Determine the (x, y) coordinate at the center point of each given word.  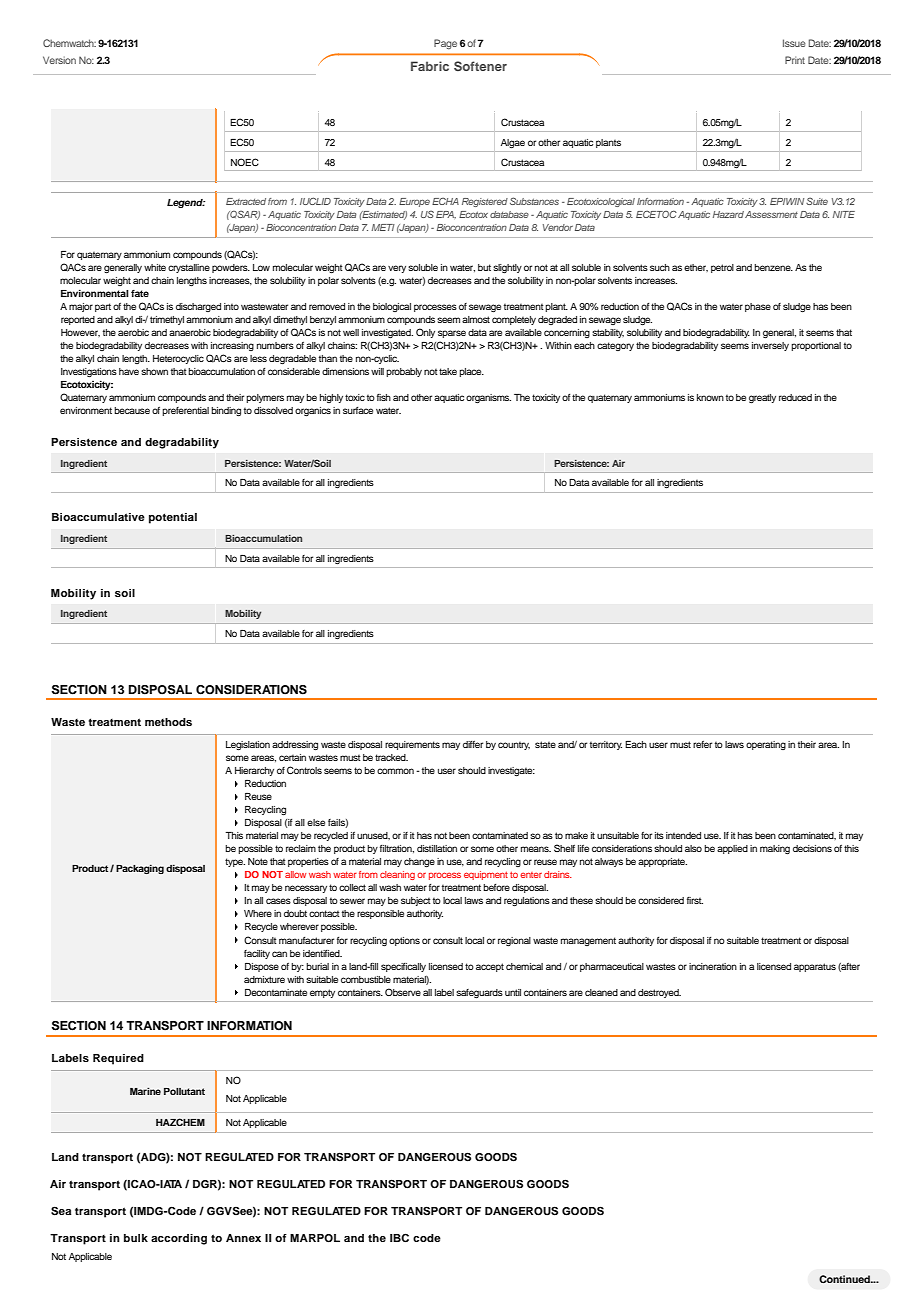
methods (168, 722)
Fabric (430, 66)
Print (795, 60)
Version (59, 60)
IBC (399, 1238)
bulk (136, 1238)
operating (766, 745)
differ (473, 744)
